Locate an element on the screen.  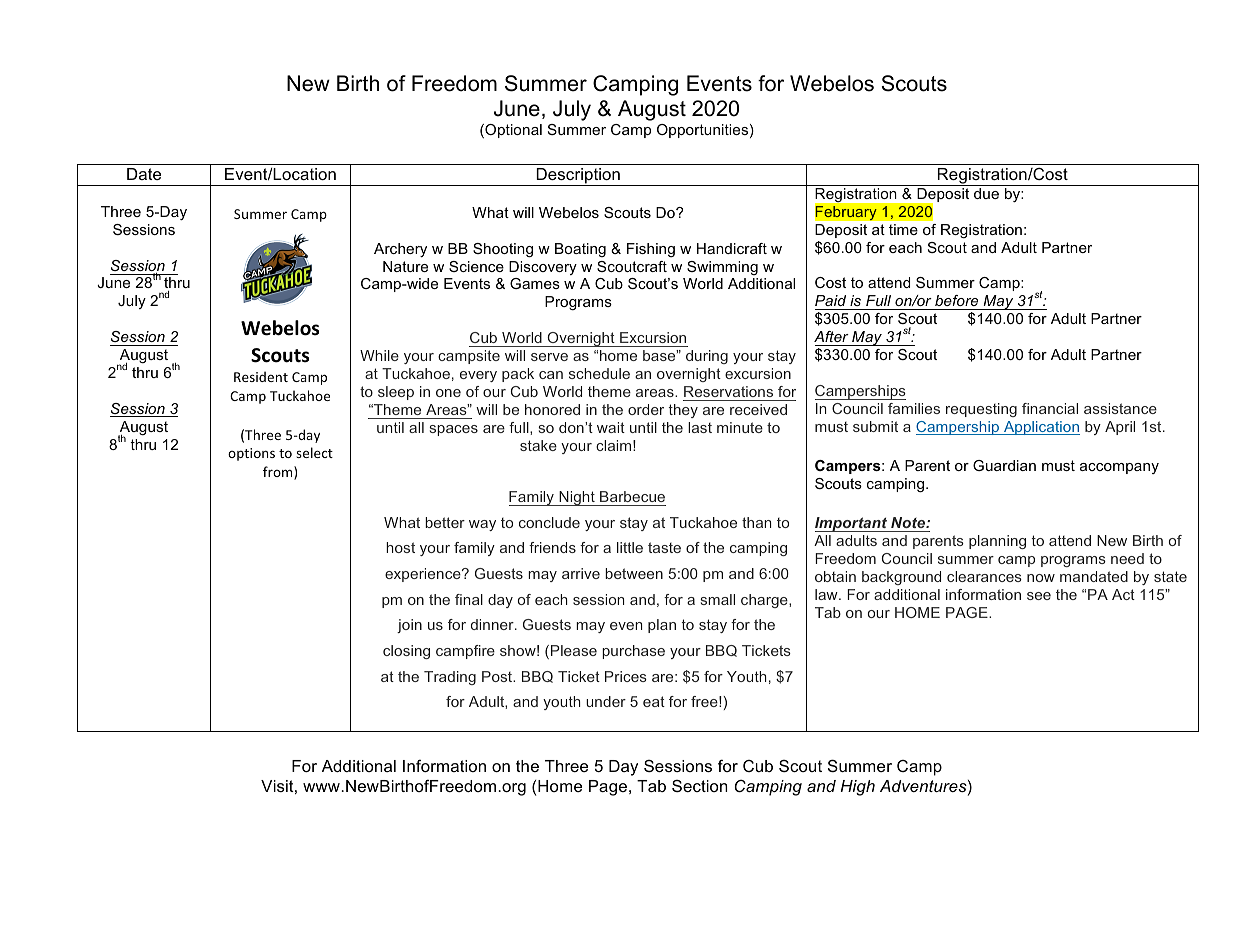
than is located at coordinates (756, 522).
